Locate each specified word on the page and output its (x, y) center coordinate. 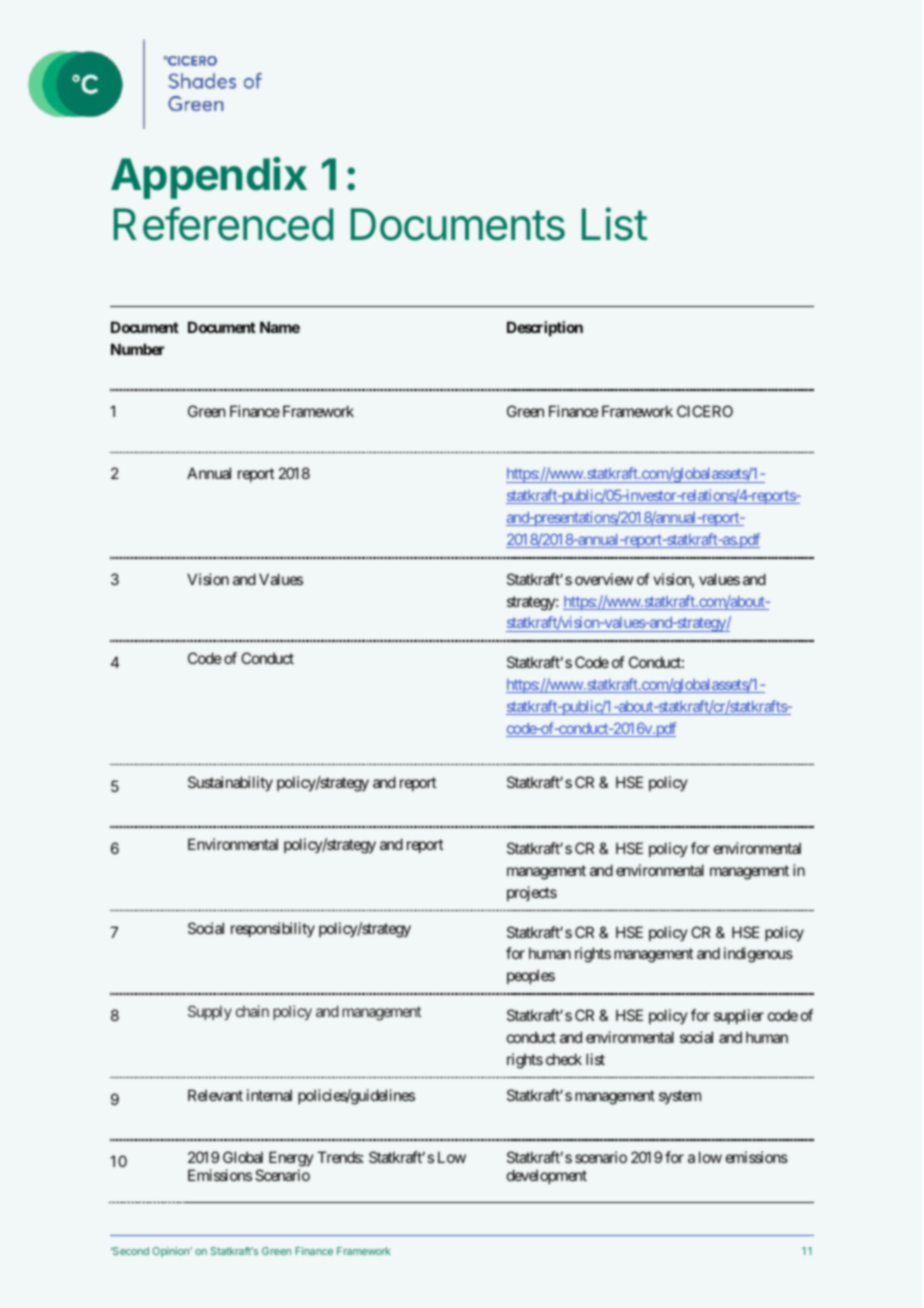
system (680, 1097)
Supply (210, 1012)
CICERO (705, 411)
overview (604, 579)
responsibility (273, 929)
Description (545, 328)
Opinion (171, 1252)
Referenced (223, 224)
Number (138, 349)
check (564, 1059)
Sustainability (230, 783)
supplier (739, 1016)
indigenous (758, 955)
